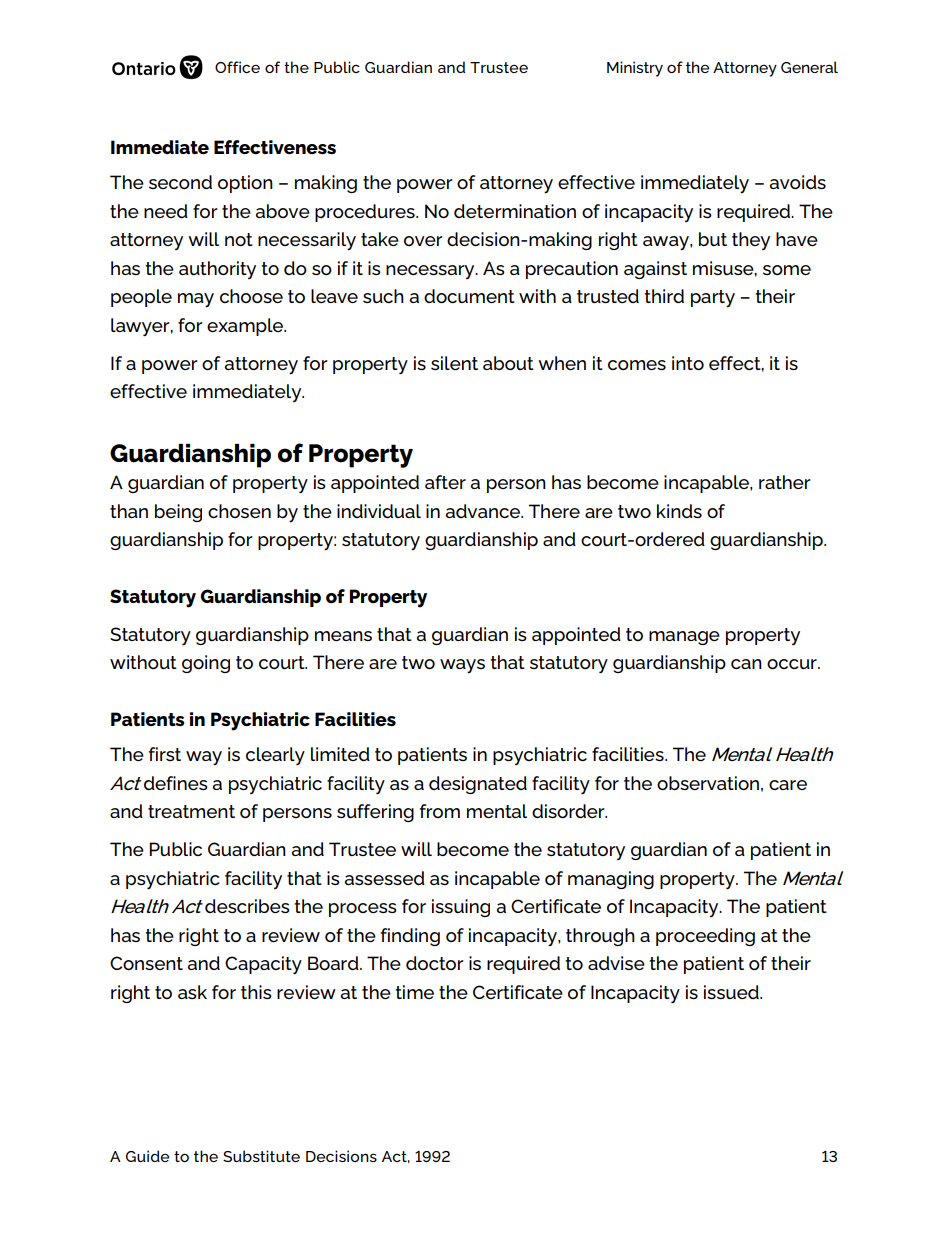  Describe the element at coordinates (785, 482) in the screenshot. I see `rather` at that location.
